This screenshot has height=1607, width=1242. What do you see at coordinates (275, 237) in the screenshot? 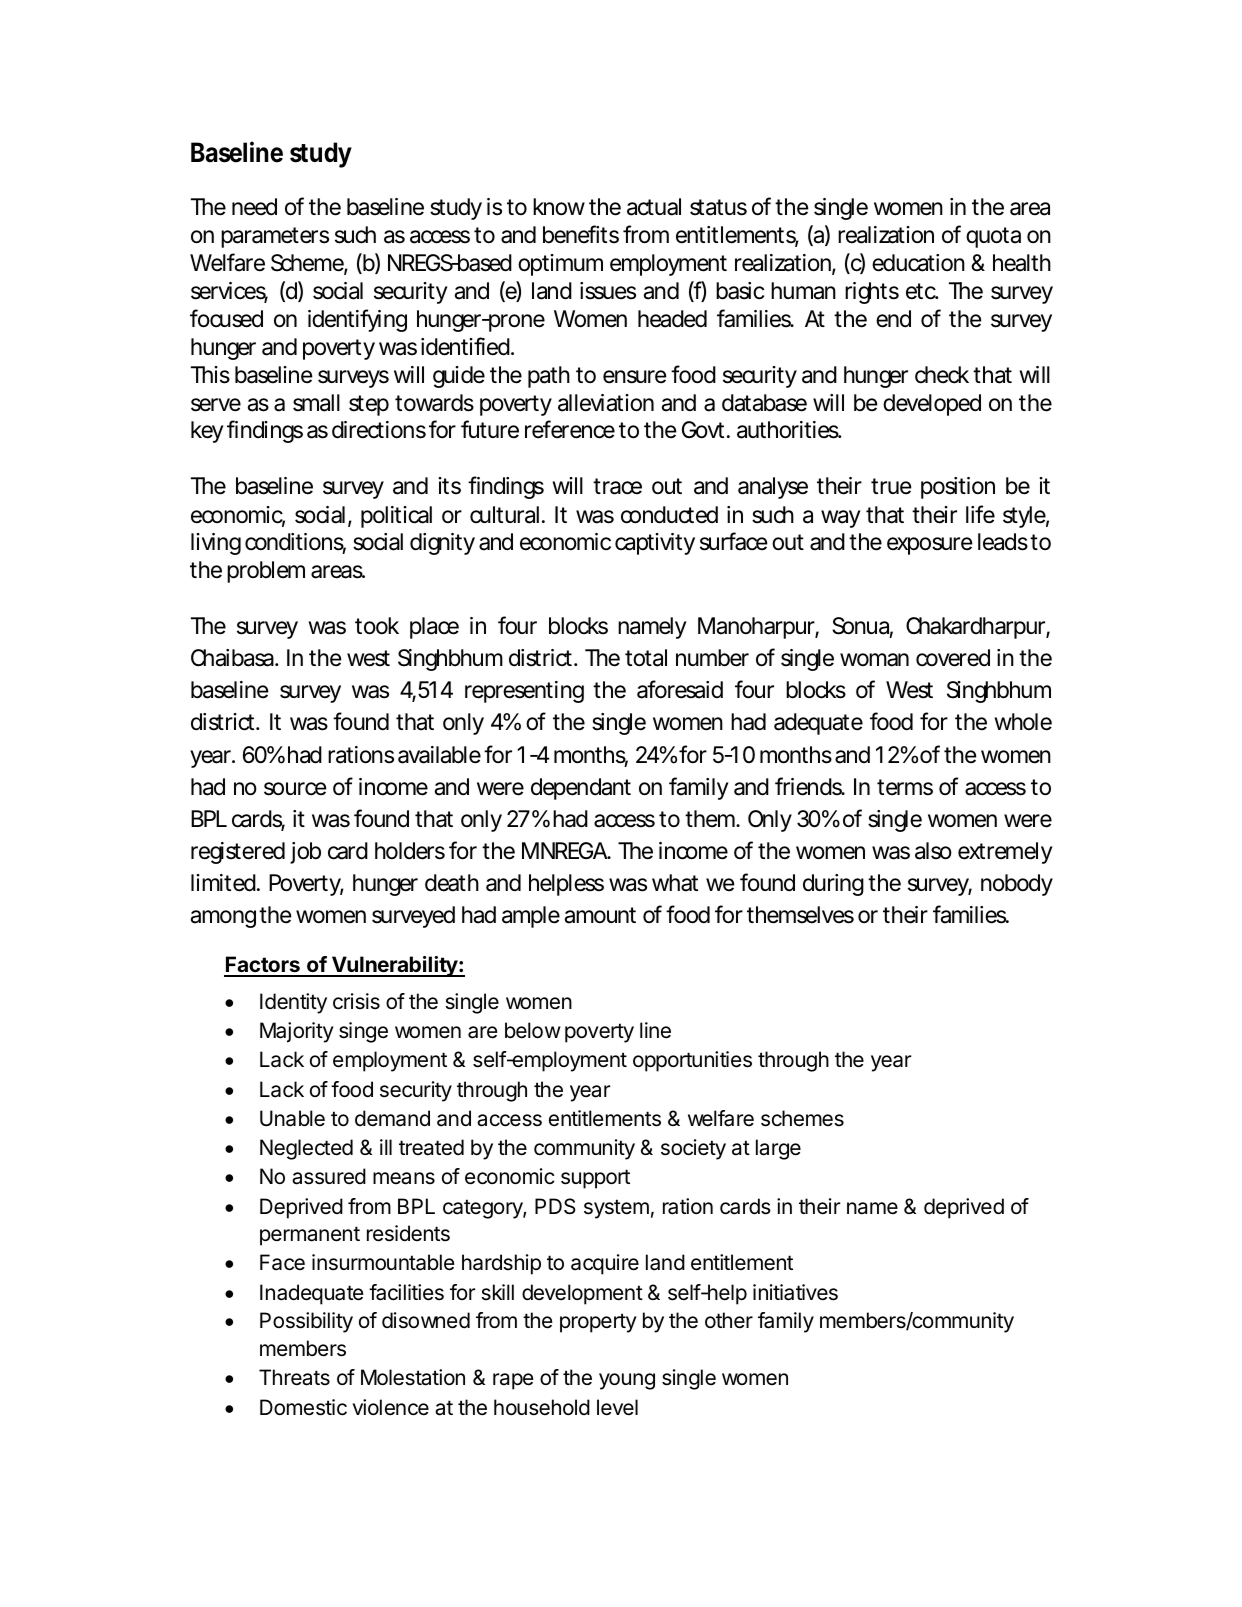
I see `parameters` at bounding box center [275, 237].
